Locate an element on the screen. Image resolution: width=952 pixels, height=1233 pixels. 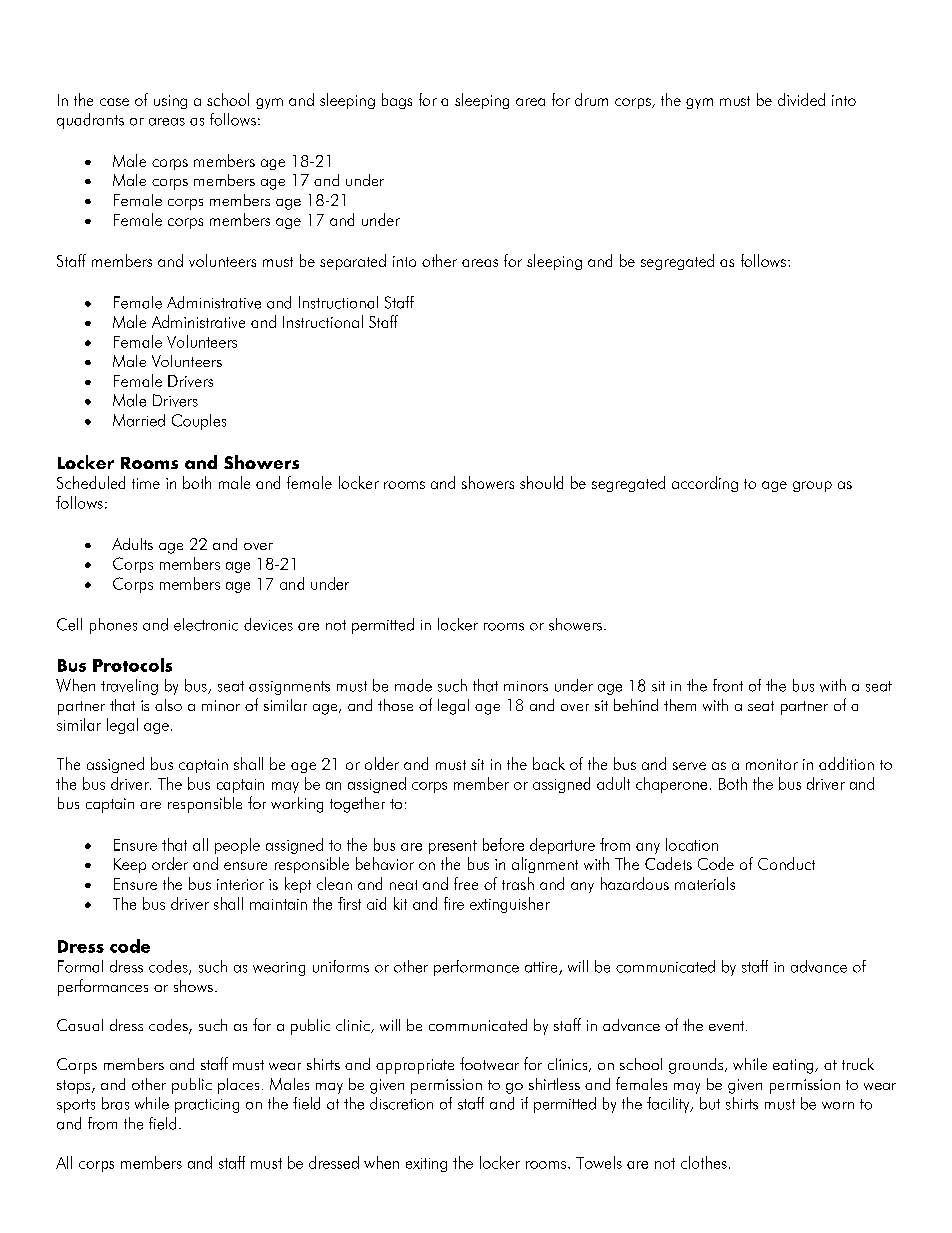
made is located at coordinates (413, 685).
